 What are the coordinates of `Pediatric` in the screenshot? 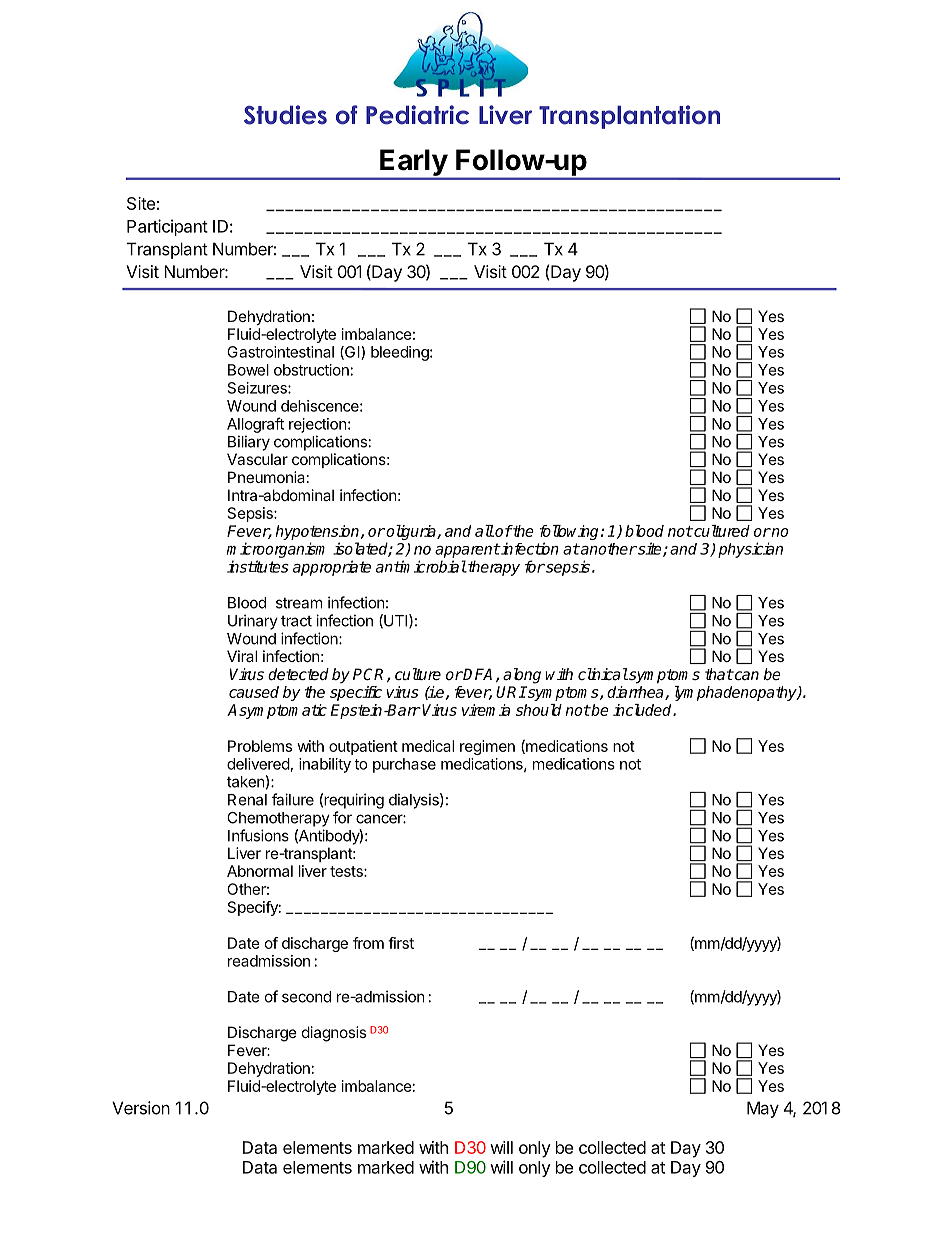 It's located at (417, 115).
